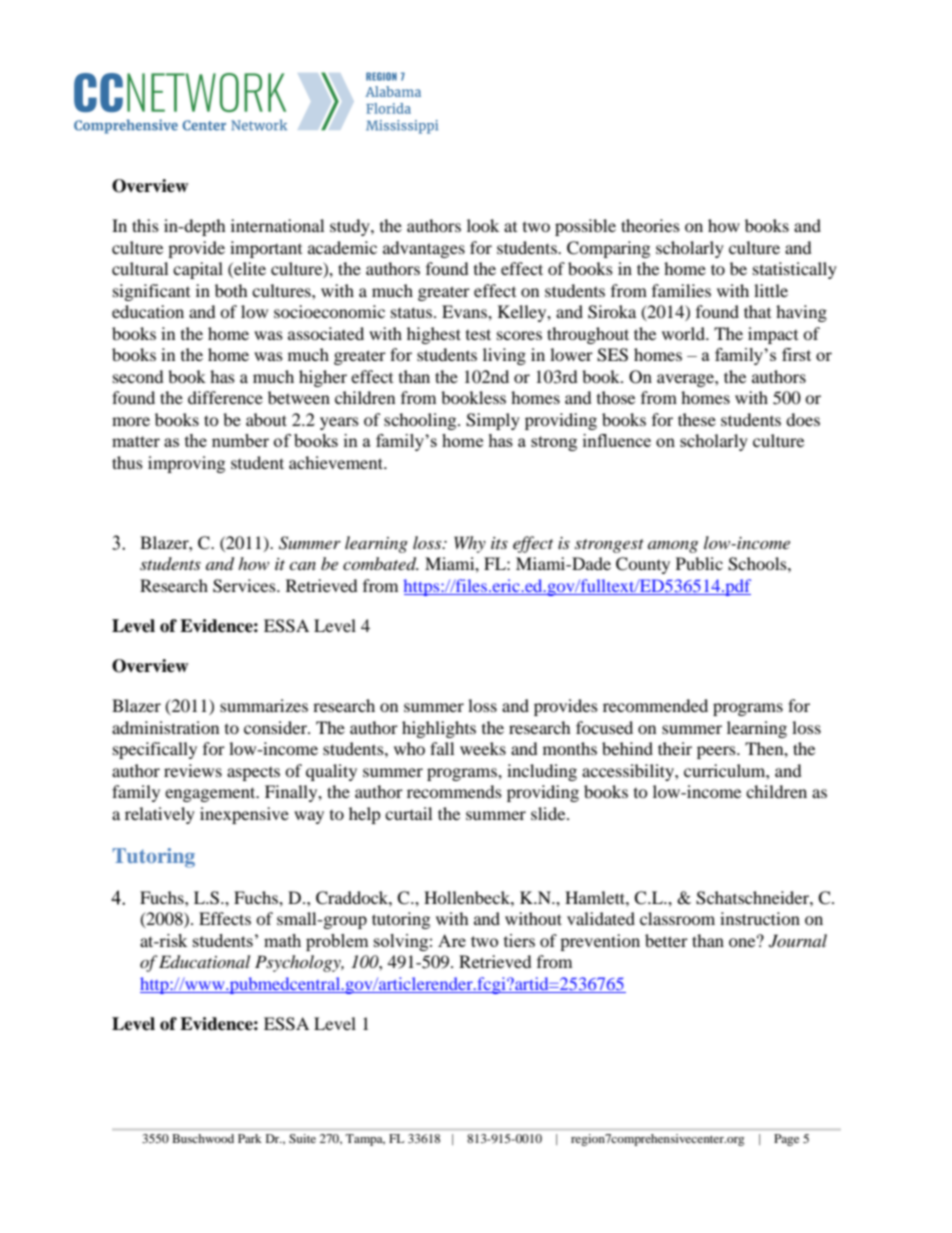 The width and height of the image is (952, 1233). I want to click on Why, so click(470, 544).
